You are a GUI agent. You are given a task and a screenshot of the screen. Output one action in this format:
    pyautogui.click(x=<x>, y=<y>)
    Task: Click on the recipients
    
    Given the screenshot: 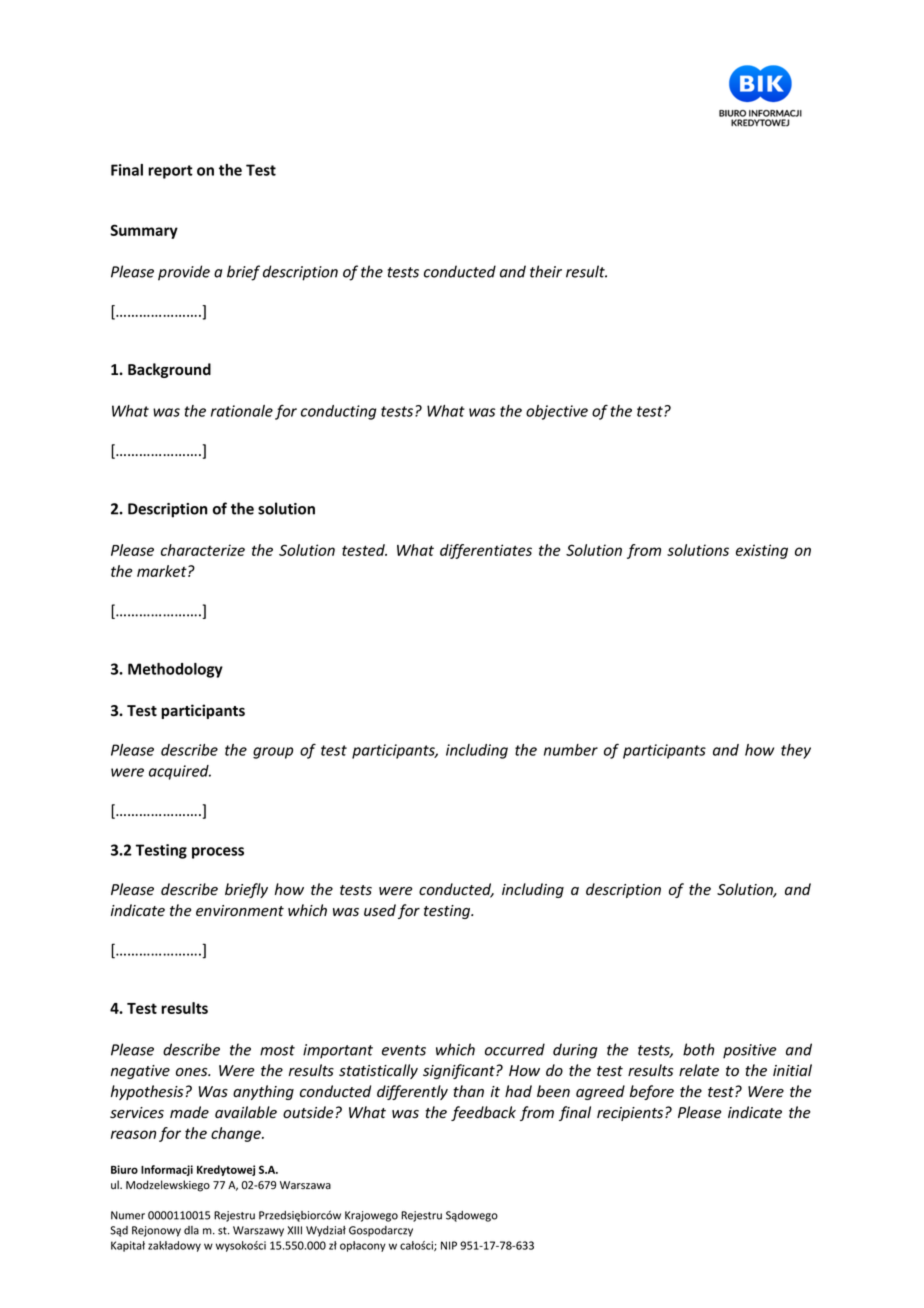 What is the action you would take?
    pyautogui.click(x=631, y=1114)
